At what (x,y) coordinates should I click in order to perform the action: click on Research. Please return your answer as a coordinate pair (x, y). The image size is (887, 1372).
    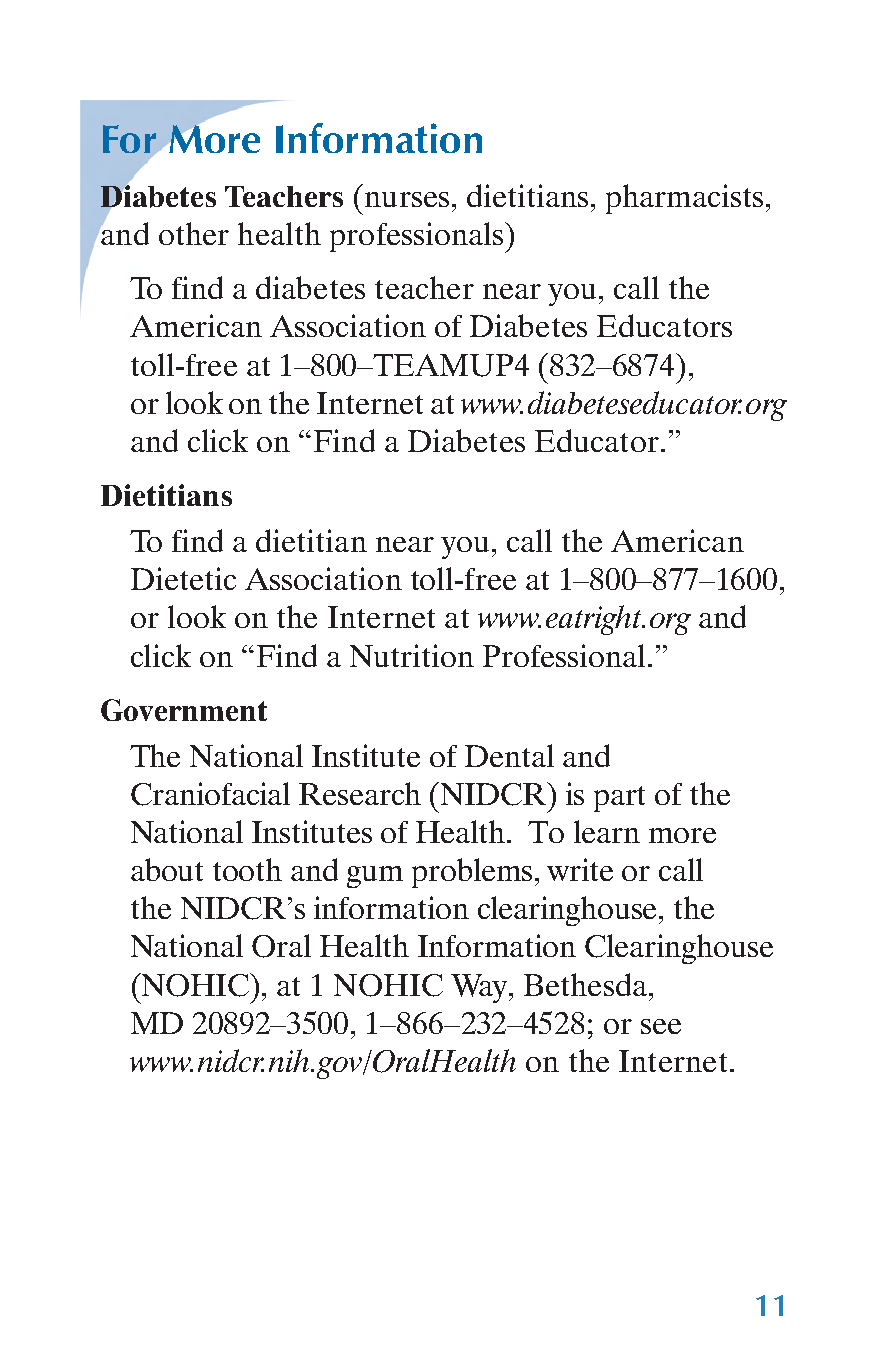
    Looking at the image, I should click on (360, 793).
